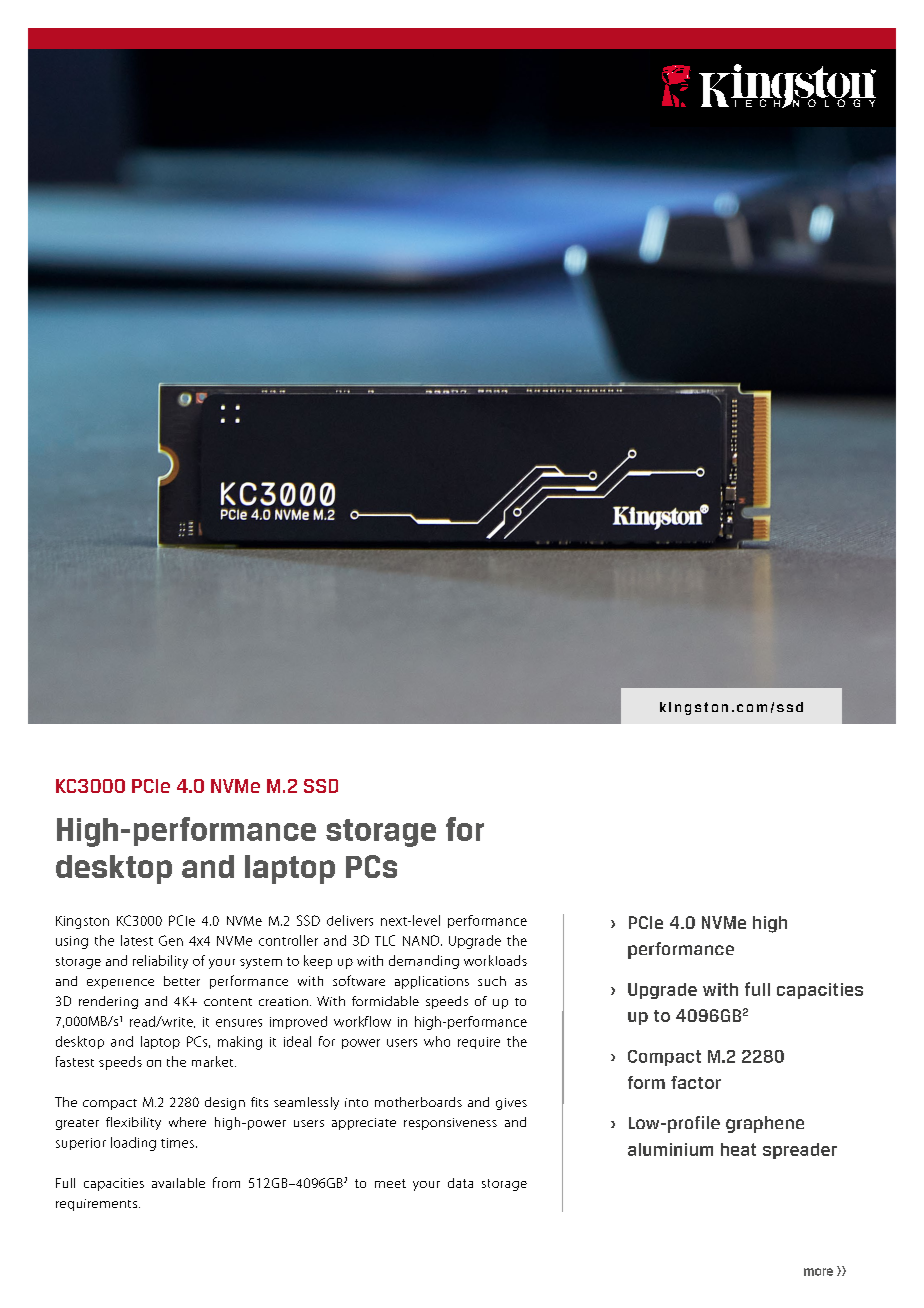 This page has height=1308, width=924. I want to click on motherboards, so click(418, 1102).
